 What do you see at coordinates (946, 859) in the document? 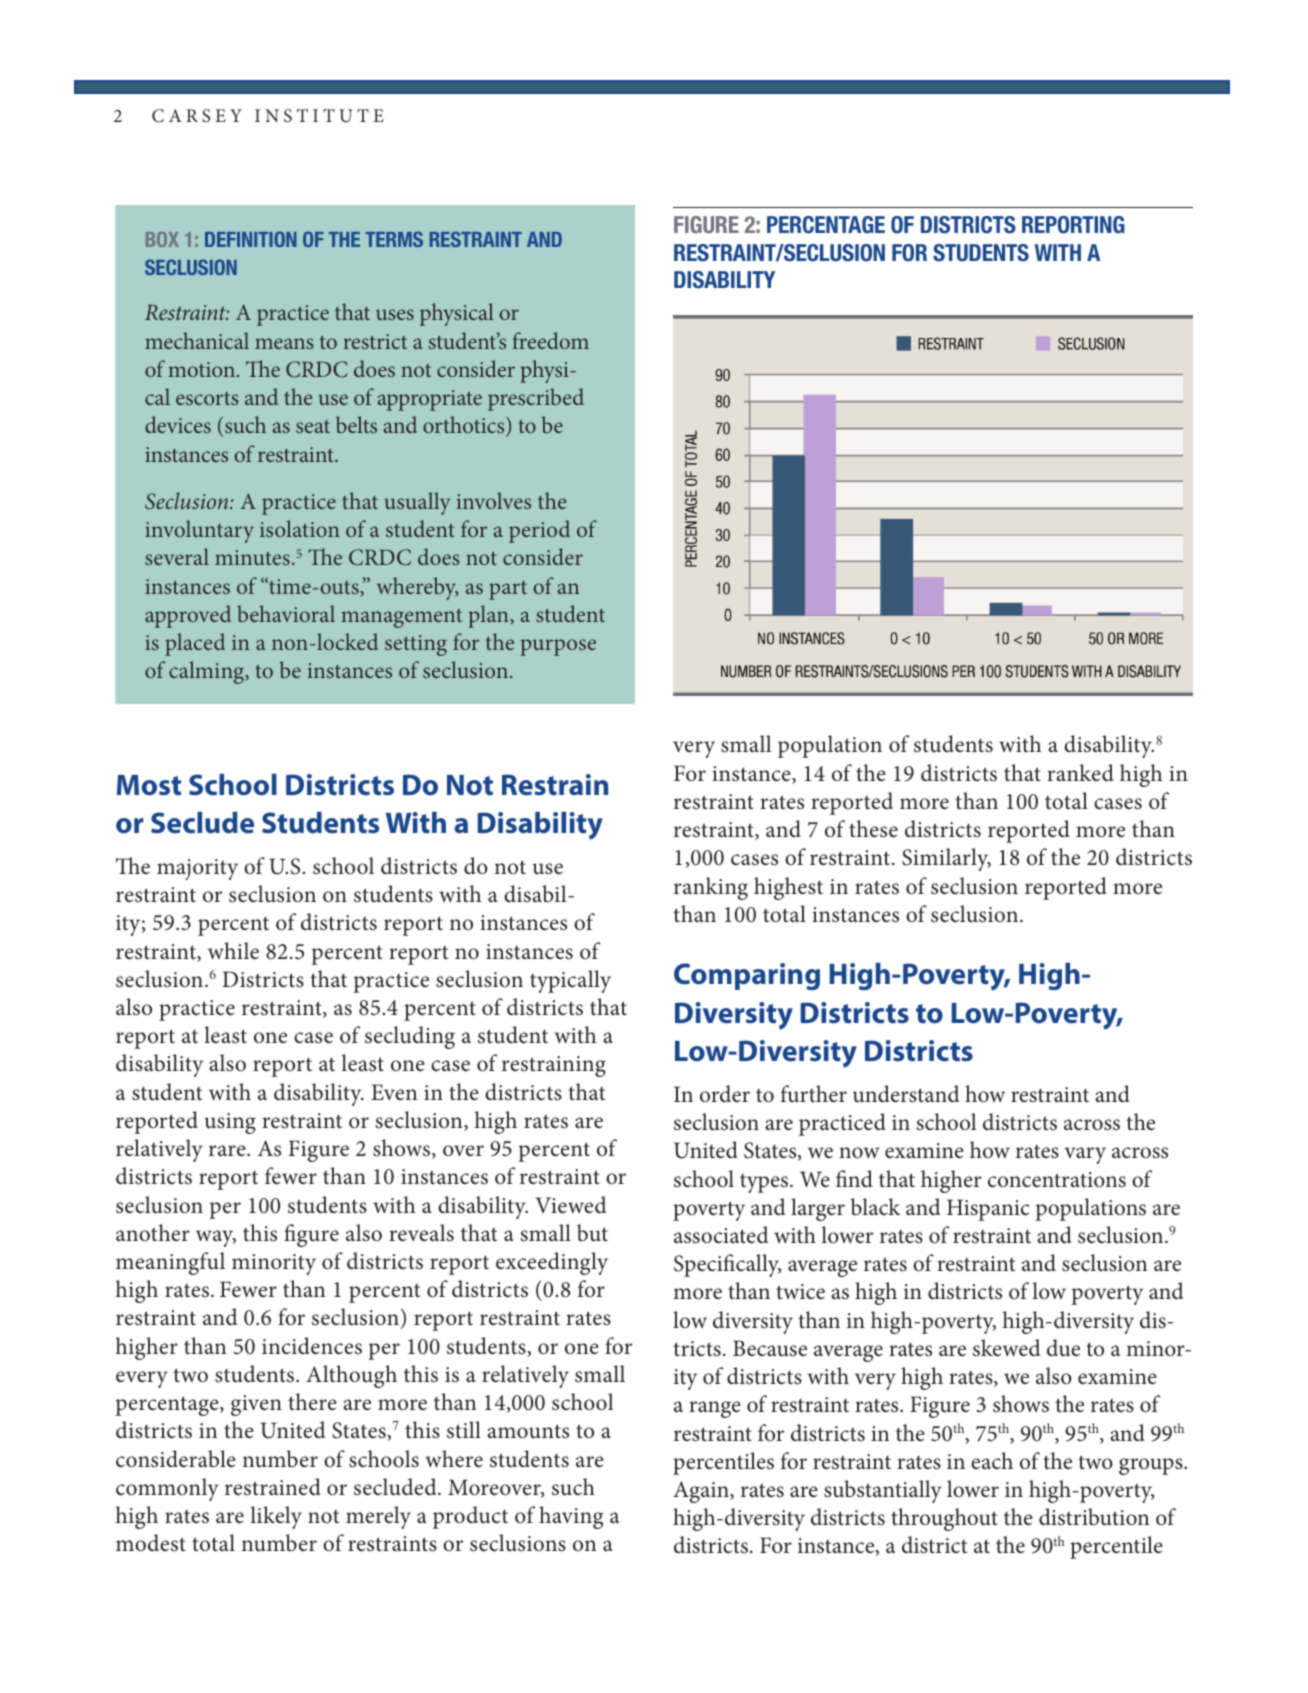
I see `Similarly` at bounding box center [946, 859].
